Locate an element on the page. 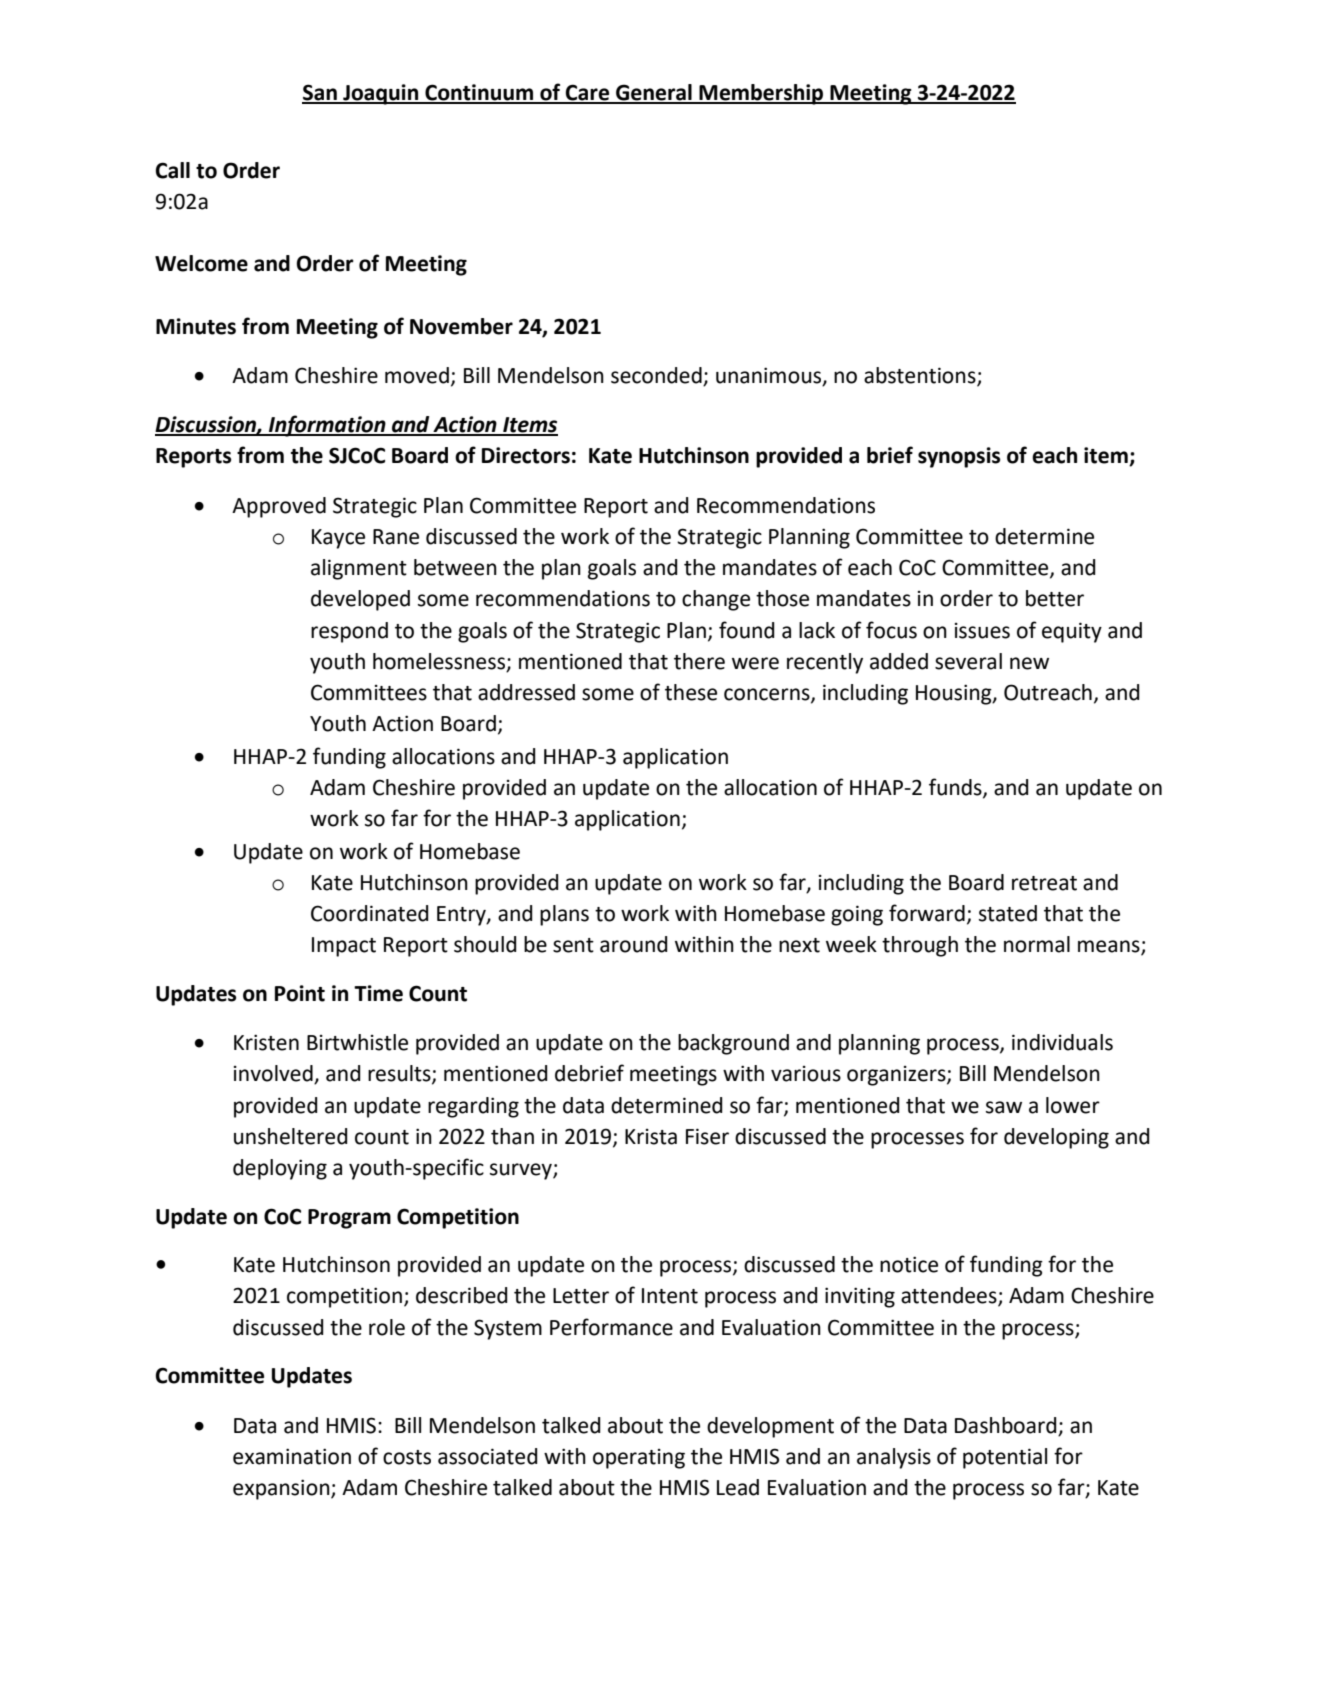  synopsis is located at coordinates (959, 457).
